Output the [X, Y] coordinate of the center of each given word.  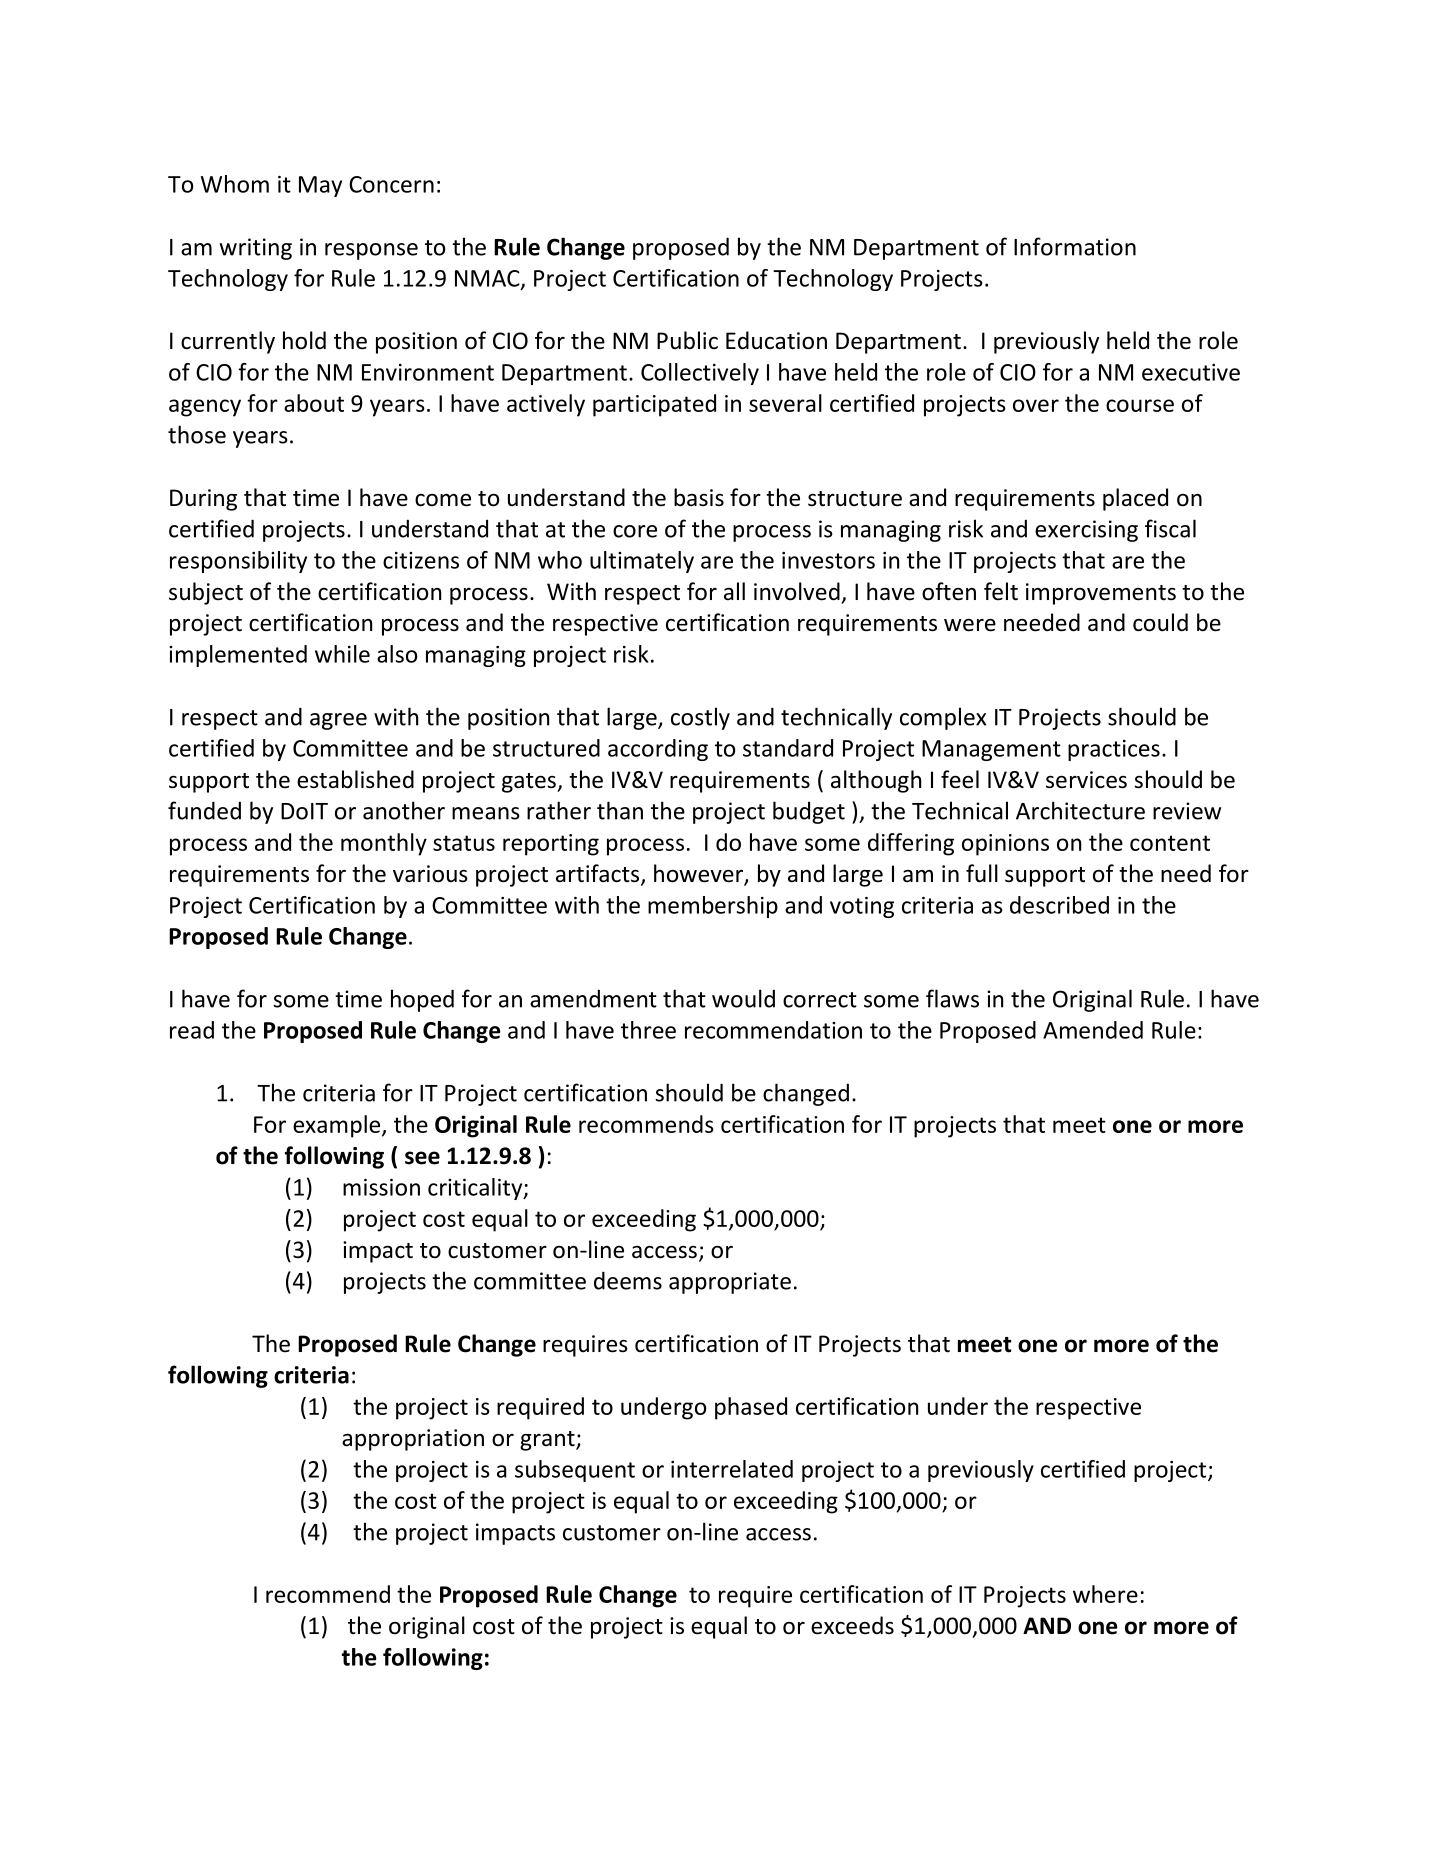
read [192, 1030]
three [648, 1030]
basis [699, 497]
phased [751, 1408]
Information [1075, 246]
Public [687, 340]
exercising [1086, 531]
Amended [1093, 1030]
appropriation [413, 1440]
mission [381, 1187]
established [355, 779]
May [320, 186]
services [1086, 780]
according [658, 750]
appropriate [730, 1283]
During [203, 500]
